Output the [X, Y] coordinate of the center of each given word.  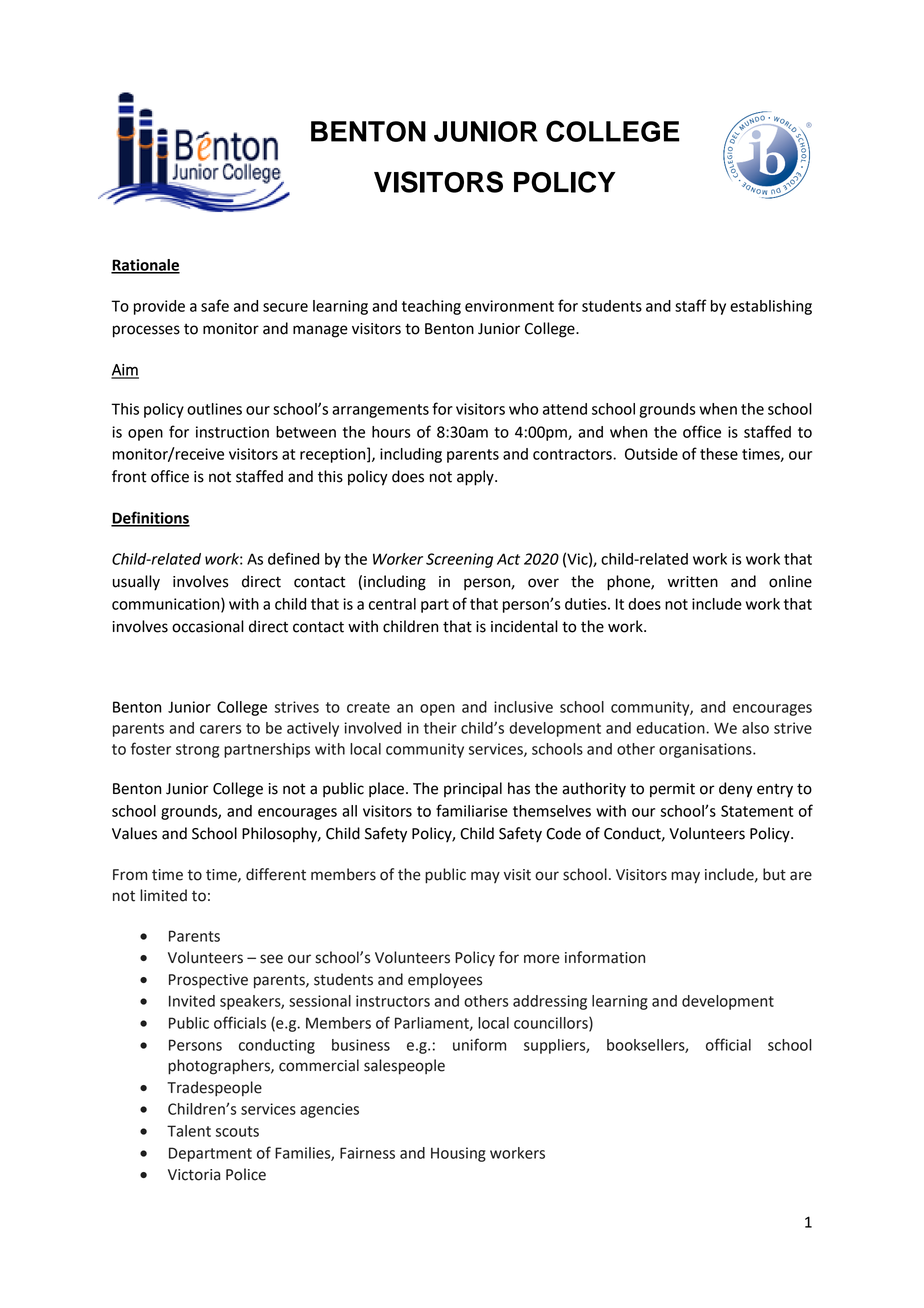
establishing [771, 307]
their [440, 728]
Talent [189, 1131]
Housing [458, 1154]
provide [159, 307]
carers [220, 729]
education [671, 728]
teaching [431, 307]
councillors [552, 1024]
